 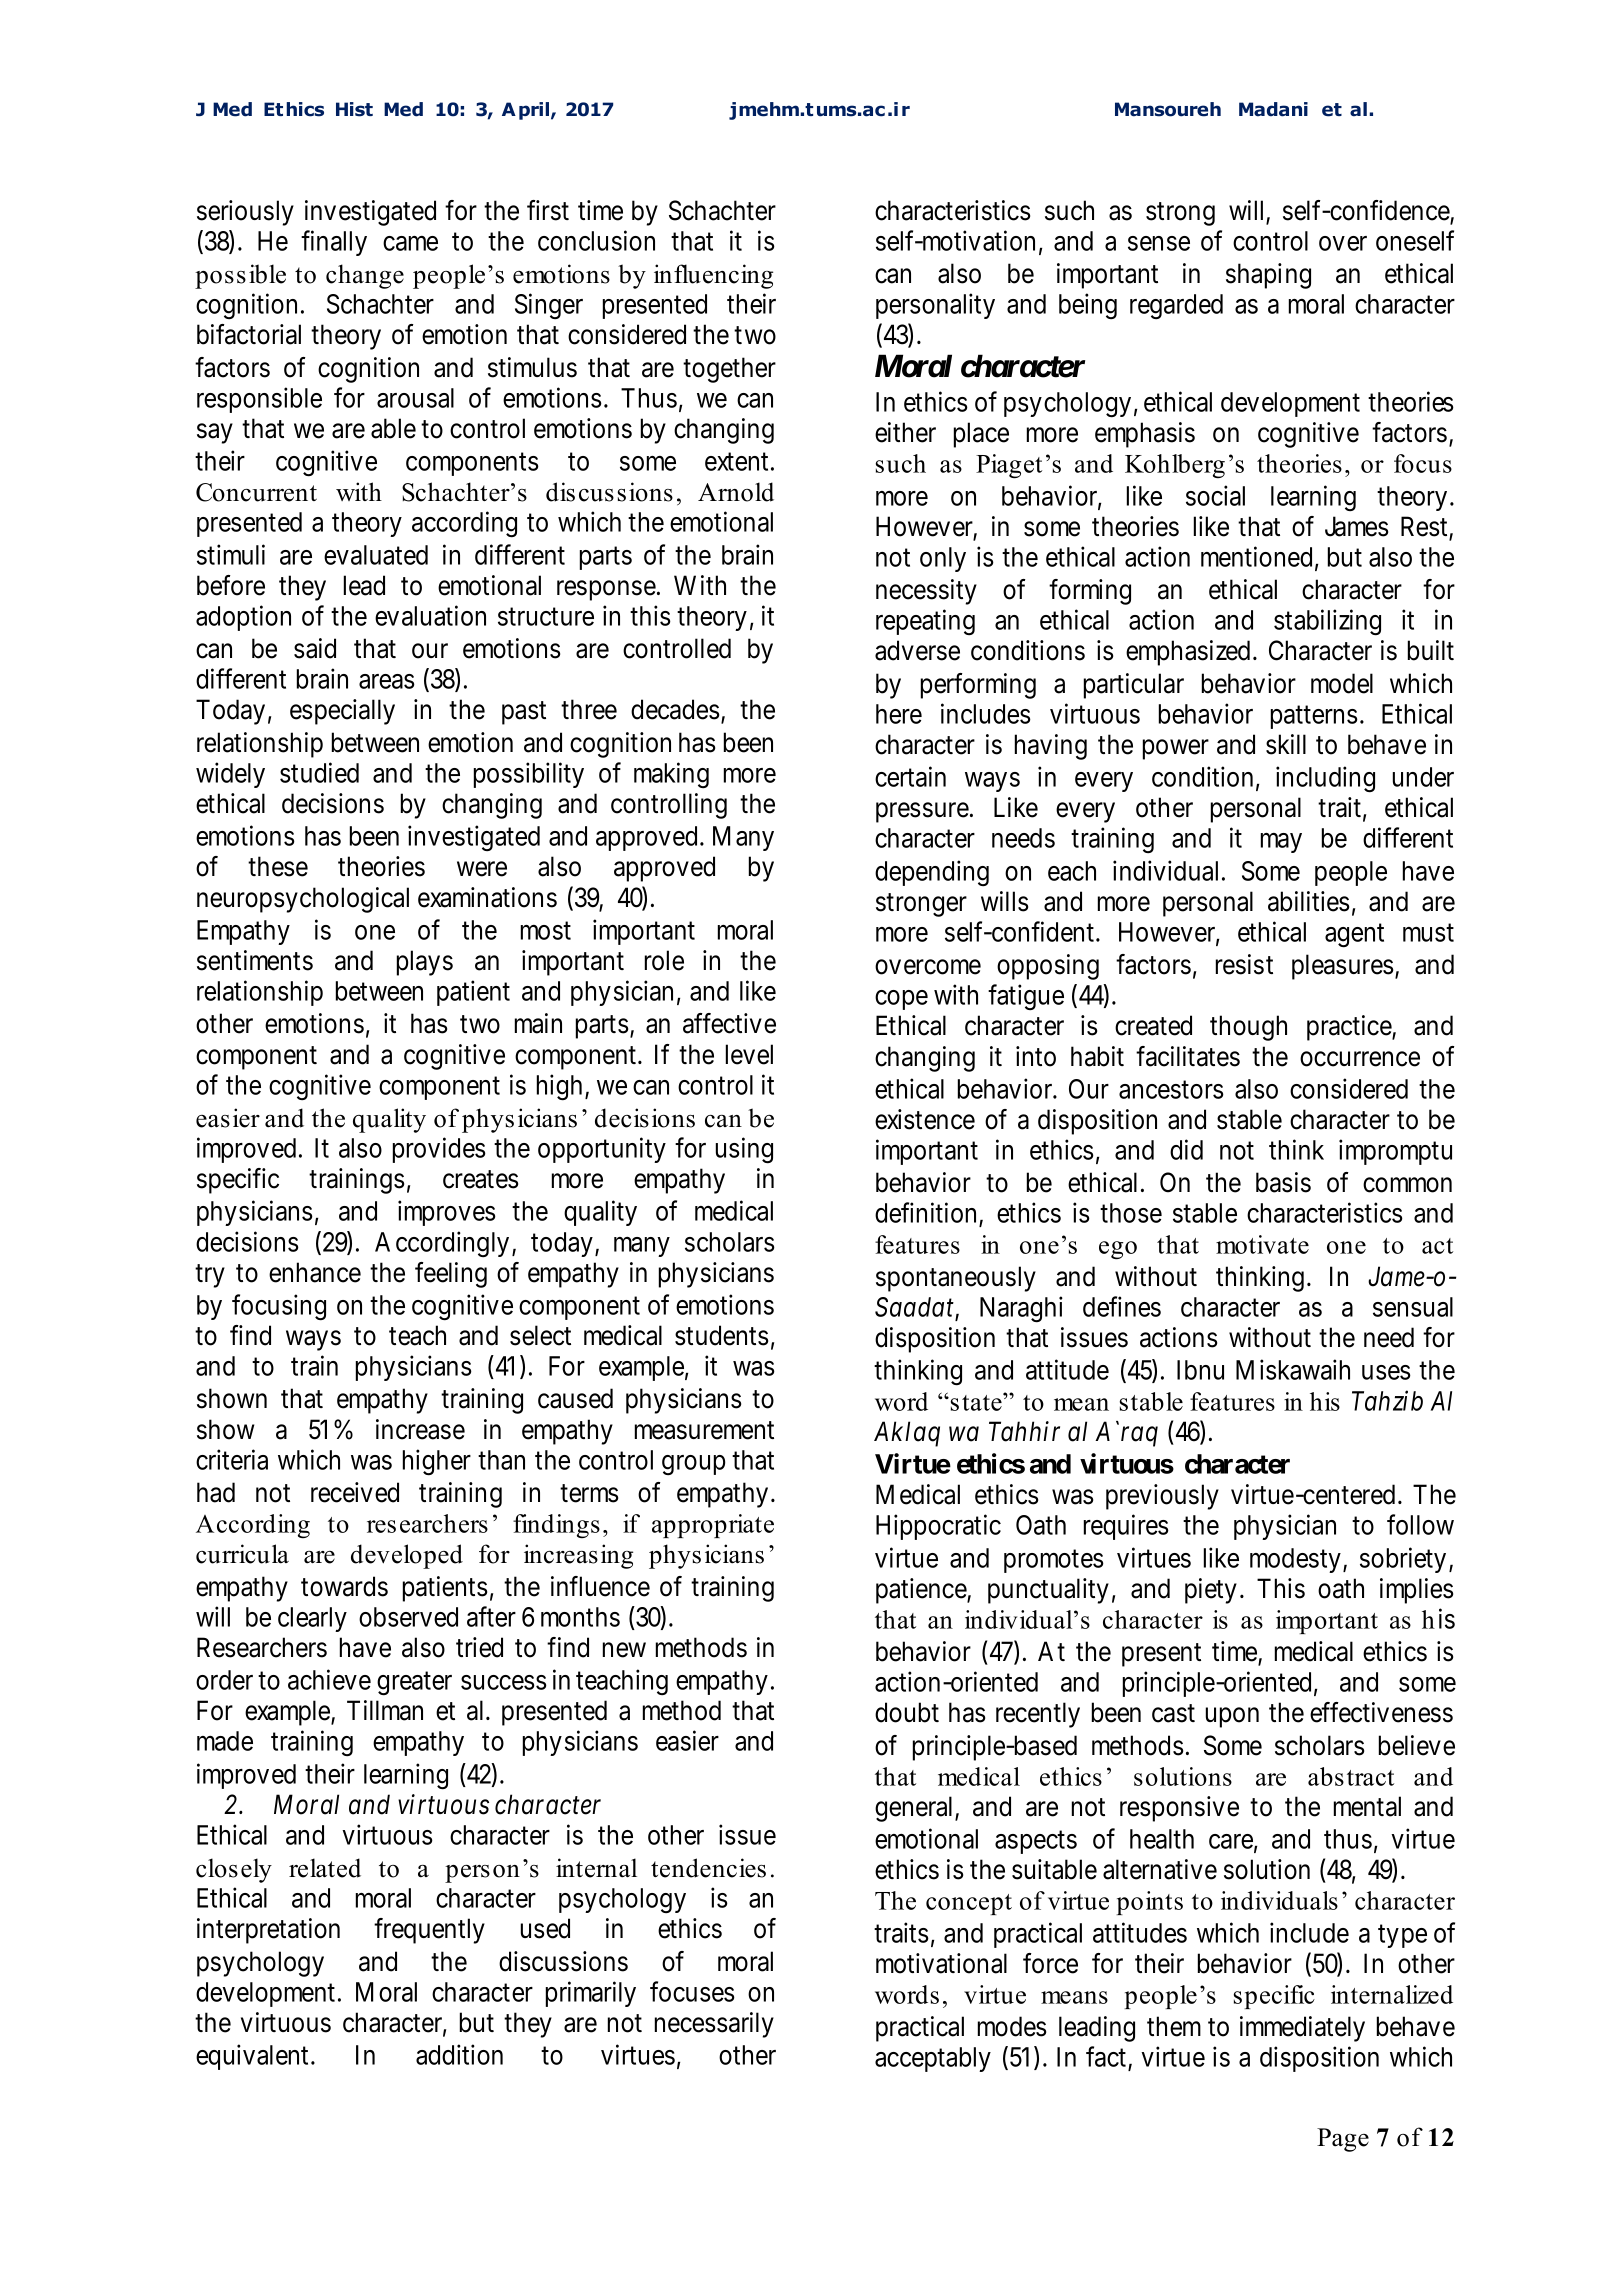 What do you see at coordinates (354, 109) in the screenshot?
I see `Hist` at bounding box center [354, 109].
